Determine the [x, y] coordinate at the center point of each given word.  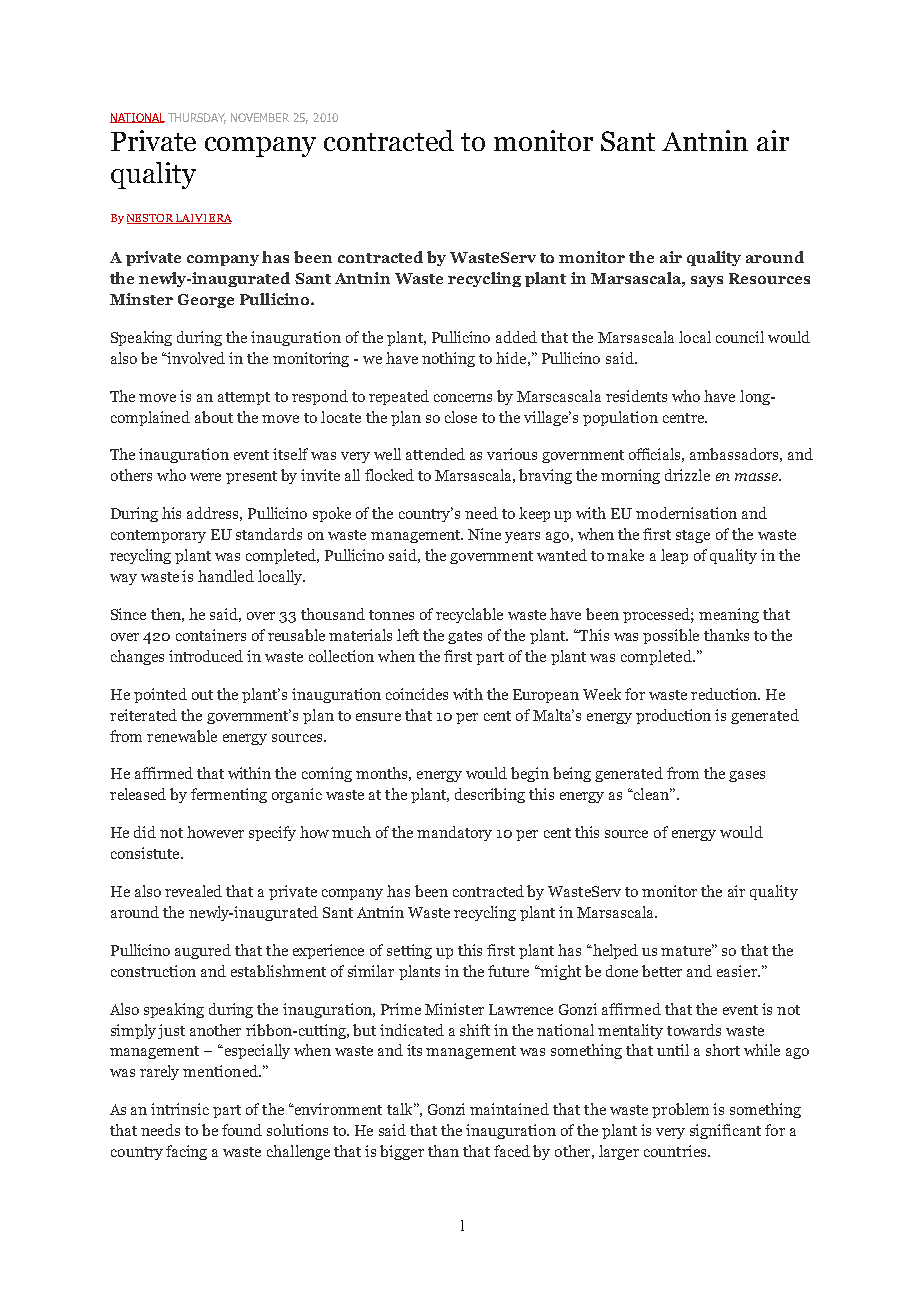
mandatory [454, 833]
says [707, 281]
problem [680, 1110]
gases [747, 776]
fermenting [229, 795]
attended [435, 454]
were [205, 477]
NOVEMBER [260, 117]
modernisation [686, 513]
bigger [402, 1152]
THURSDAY [197, 118]
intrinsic [180, 1109]
